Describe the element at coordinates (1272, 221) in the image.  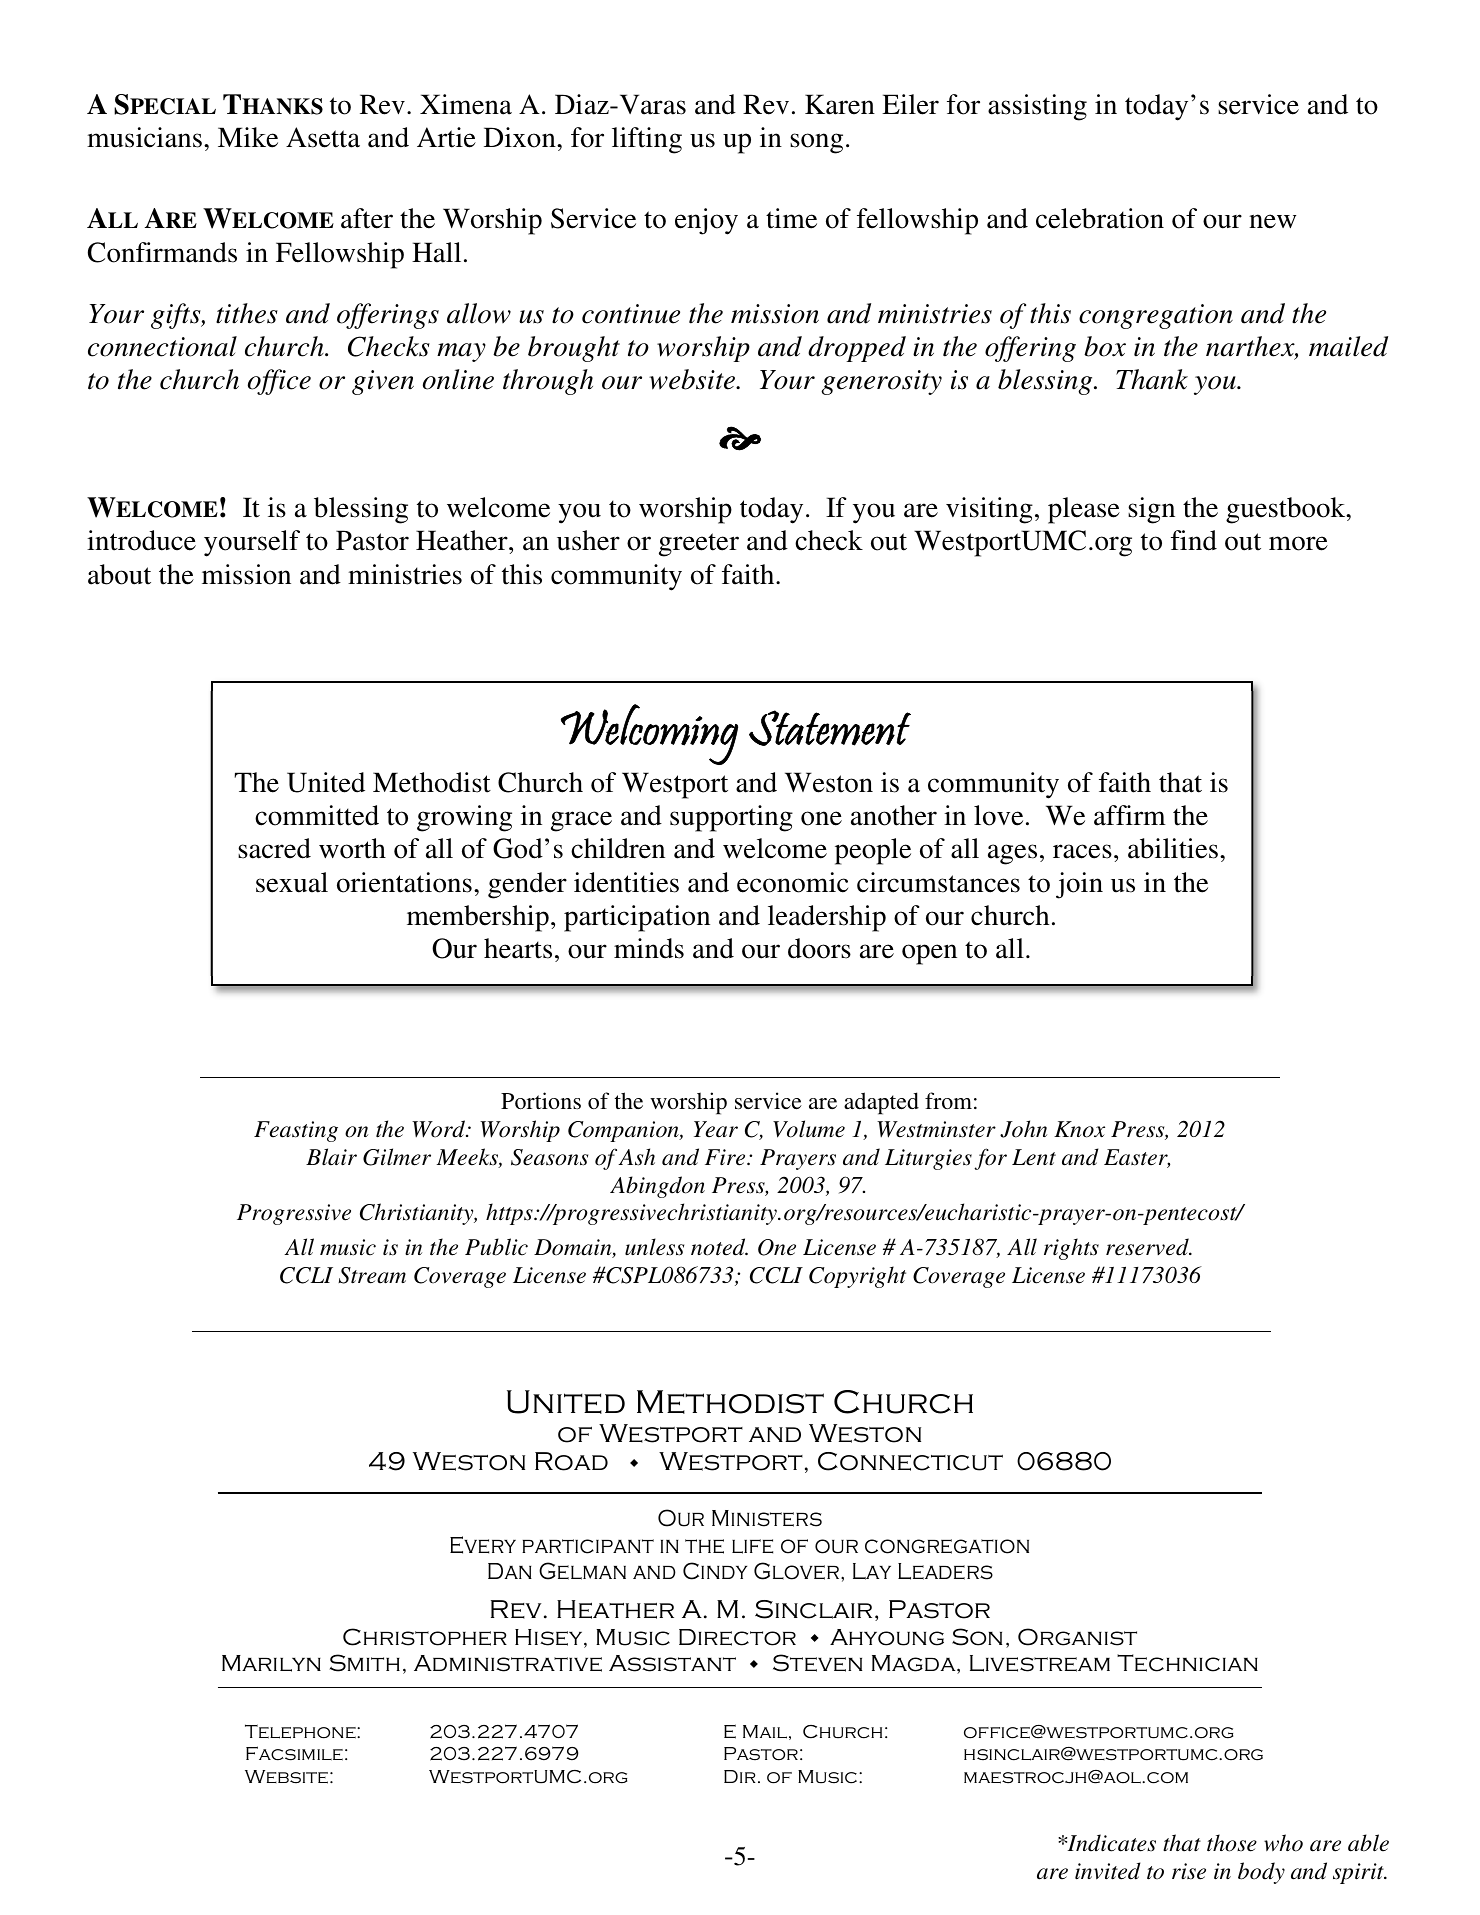
I see `new` at that location.
